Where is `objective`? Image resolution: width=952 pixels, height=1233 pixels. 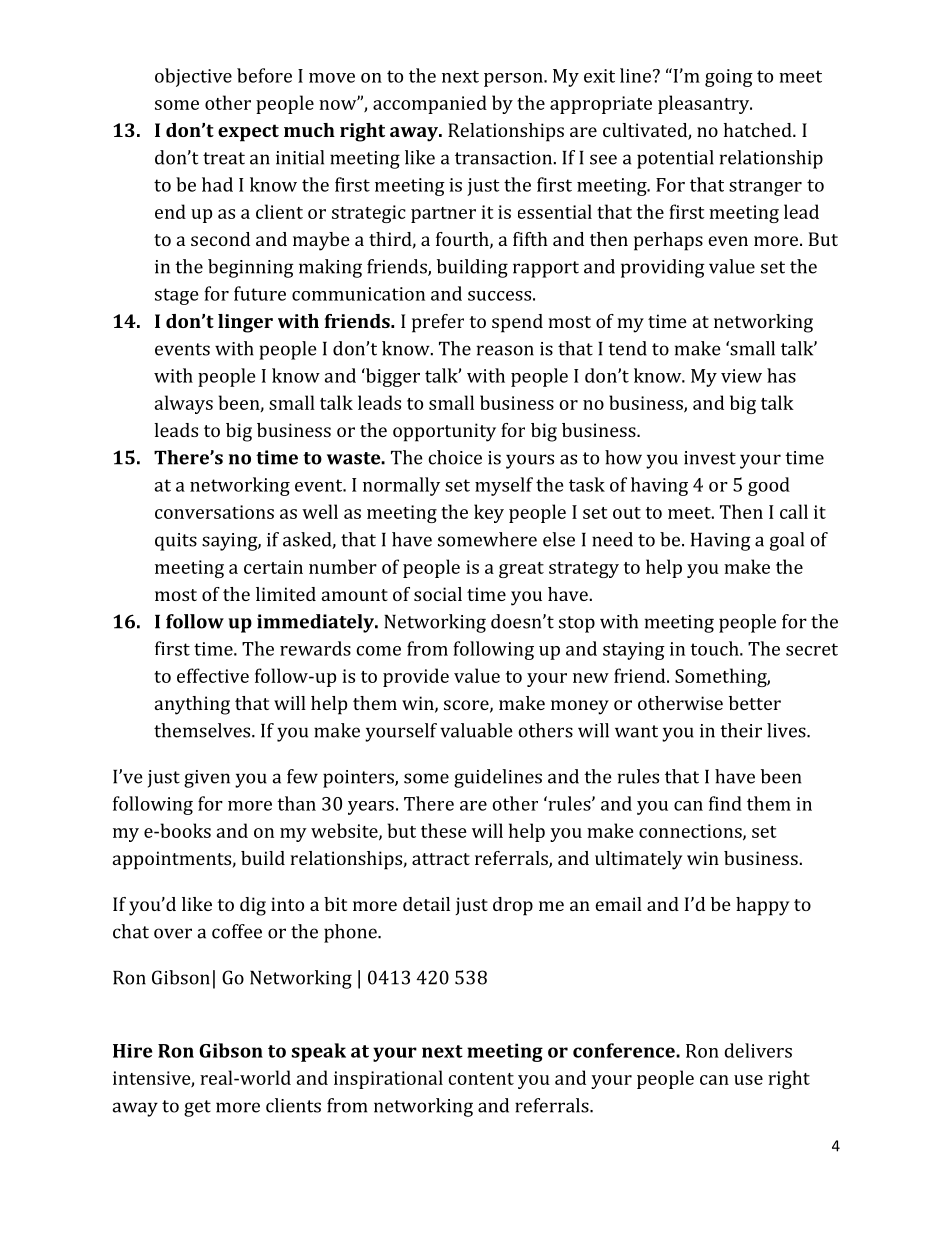 objective is located at coordinates (193, 77).
